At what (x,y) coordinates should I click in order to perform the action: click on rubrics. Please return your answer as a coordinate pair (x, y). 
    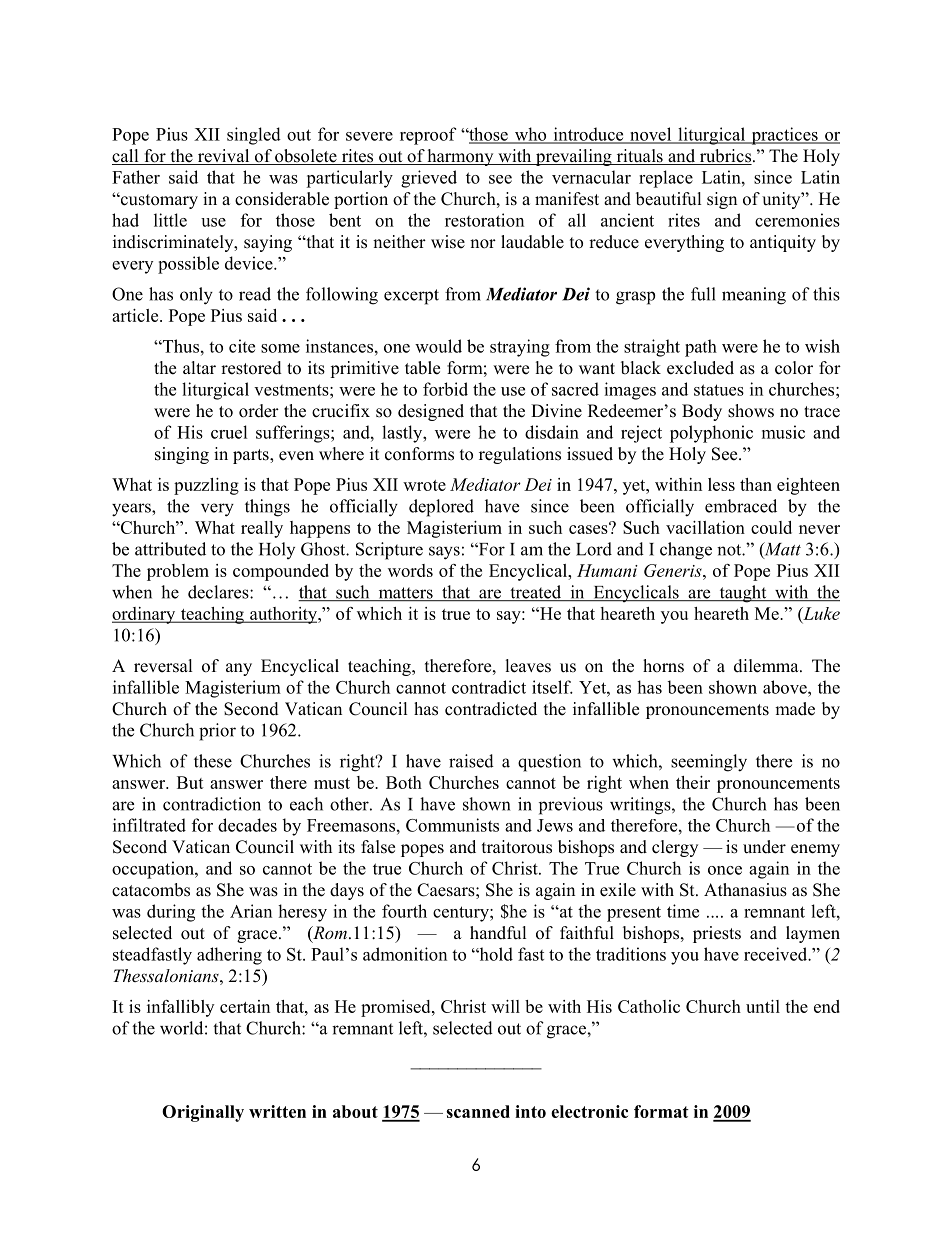
    Looking at the image, I should click on (724, 157).
